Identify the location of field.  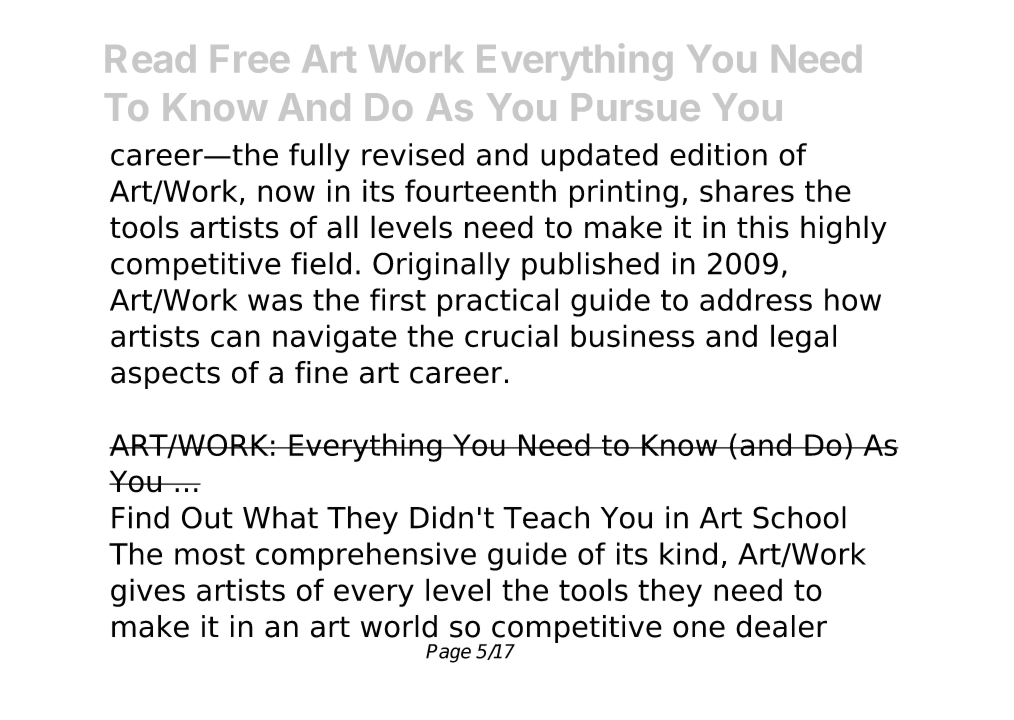
(321, 263).
